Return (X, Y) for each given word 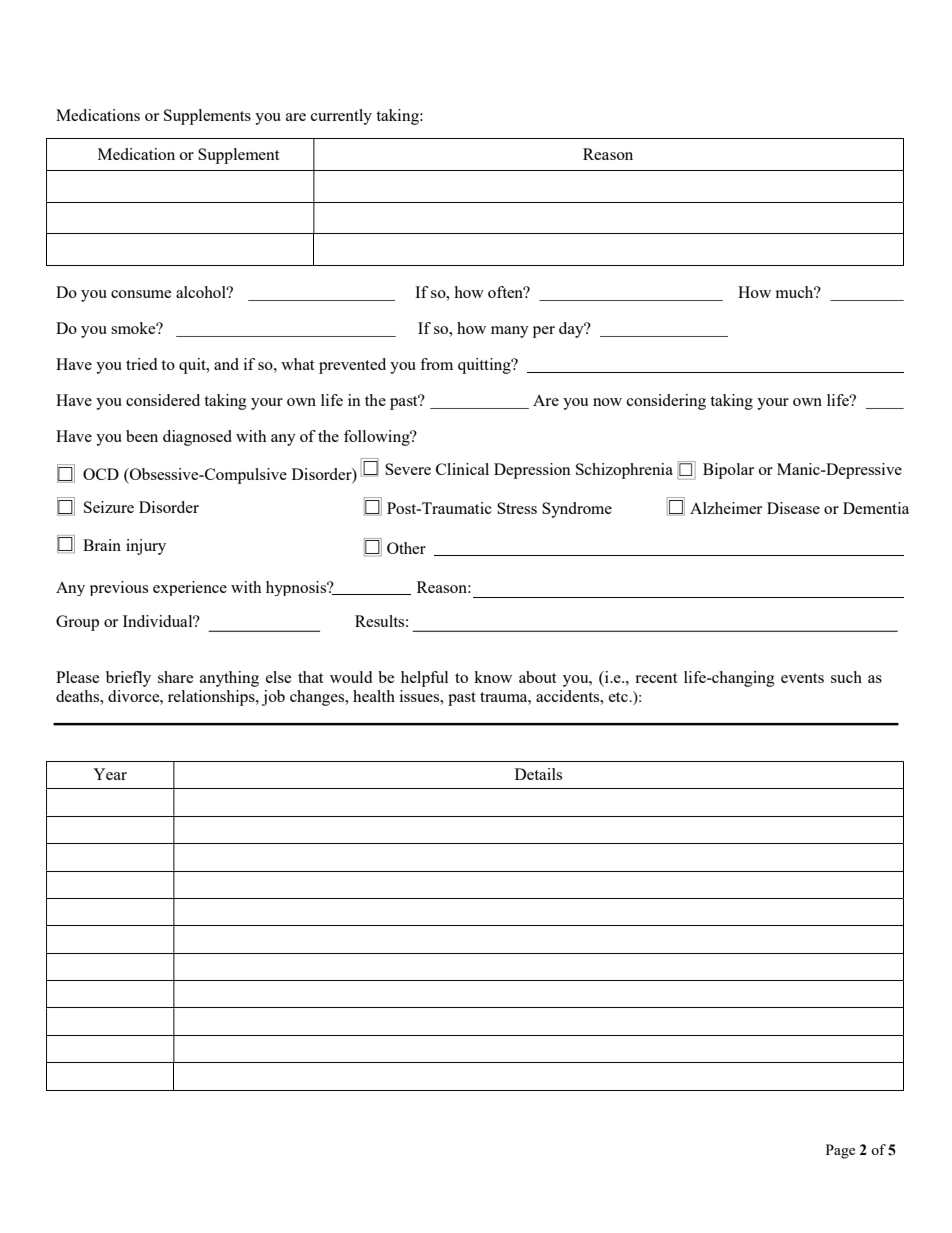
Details (538, 774)
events (802, 678)
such (846, 677)
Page (840, 1151)
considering (666, 402)
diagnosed (197, 438)
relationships (212, 698)
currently (341, 117)
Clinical (462, 469)
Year (110, 774)
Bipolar (728, 471)
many (510, 332)
